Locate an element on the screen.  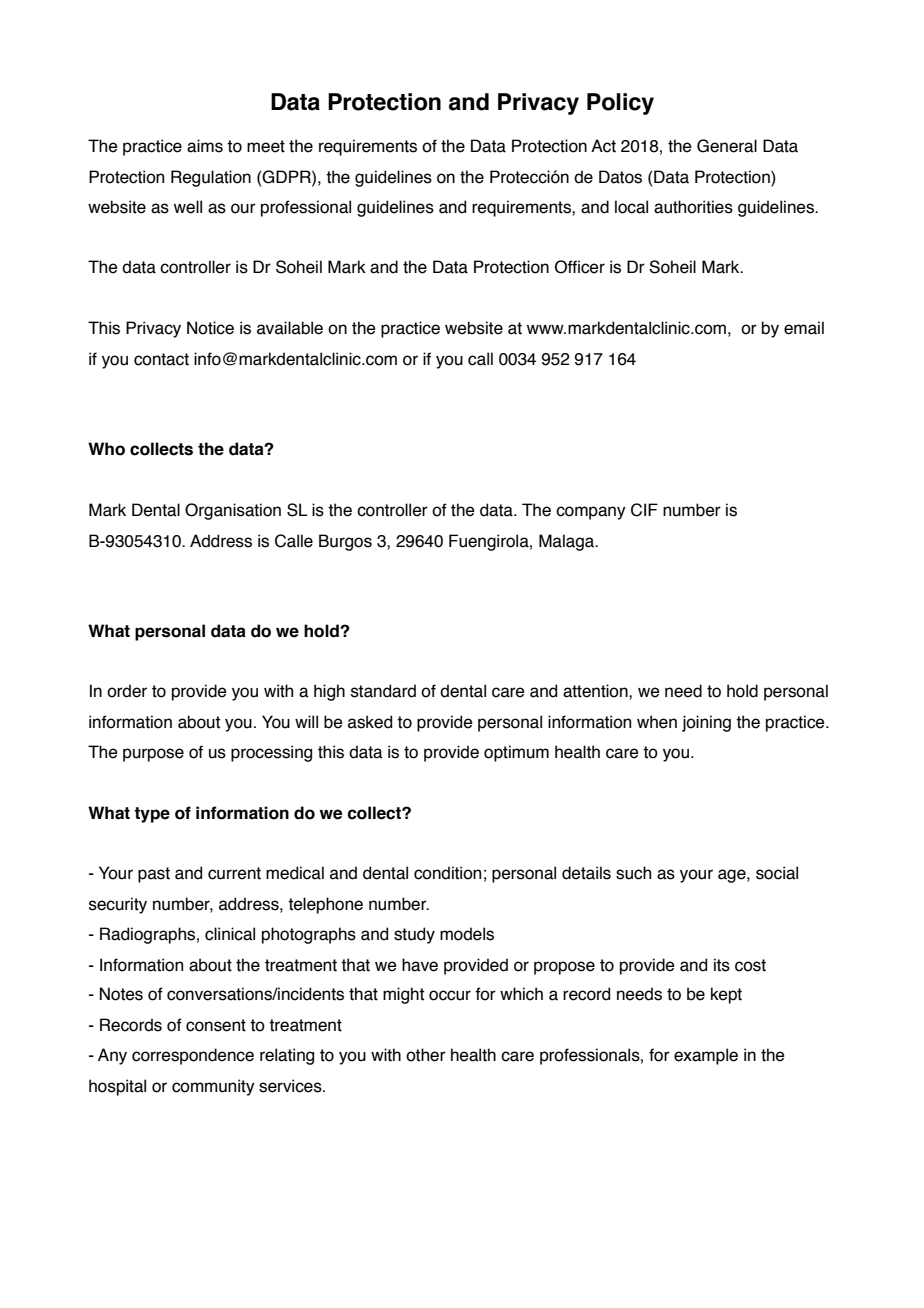
CIF is located at coordinates (644, 510).
